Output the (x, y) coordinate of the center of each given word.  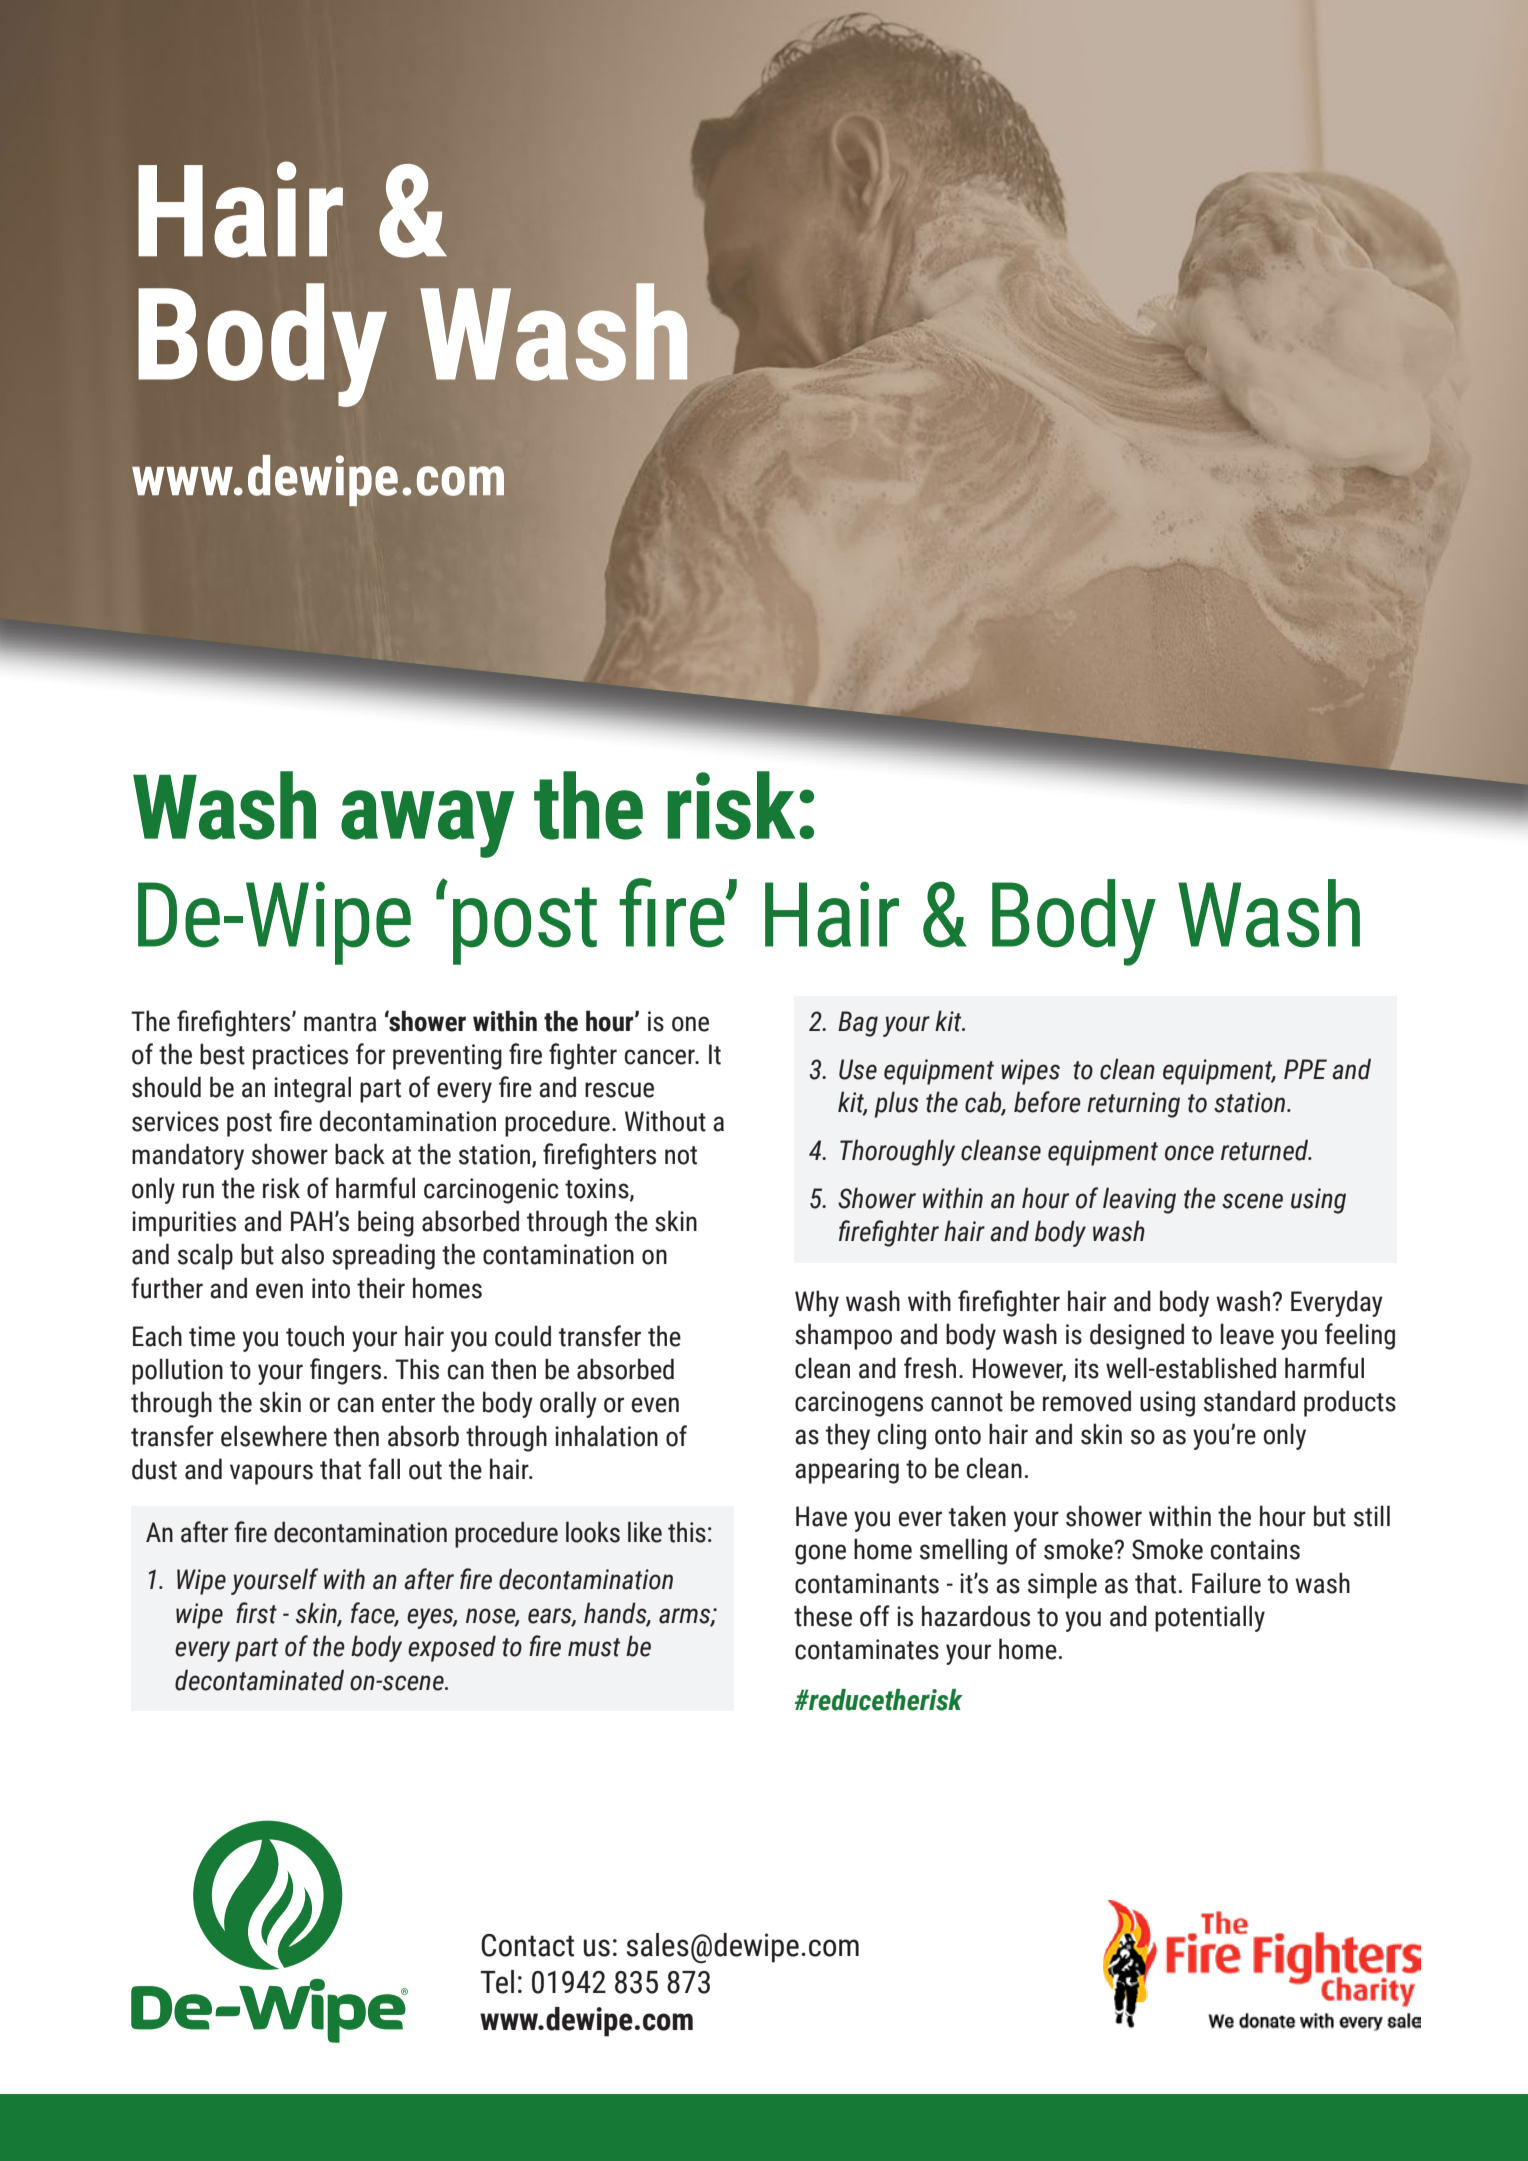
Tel (497, 1982)
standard (1249, 1401)
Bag (858, 1024)
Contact (527, 1945)
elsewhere (274, 1436)
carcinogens (859, 1404)
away (427, 824)
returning (1133, 1105)
